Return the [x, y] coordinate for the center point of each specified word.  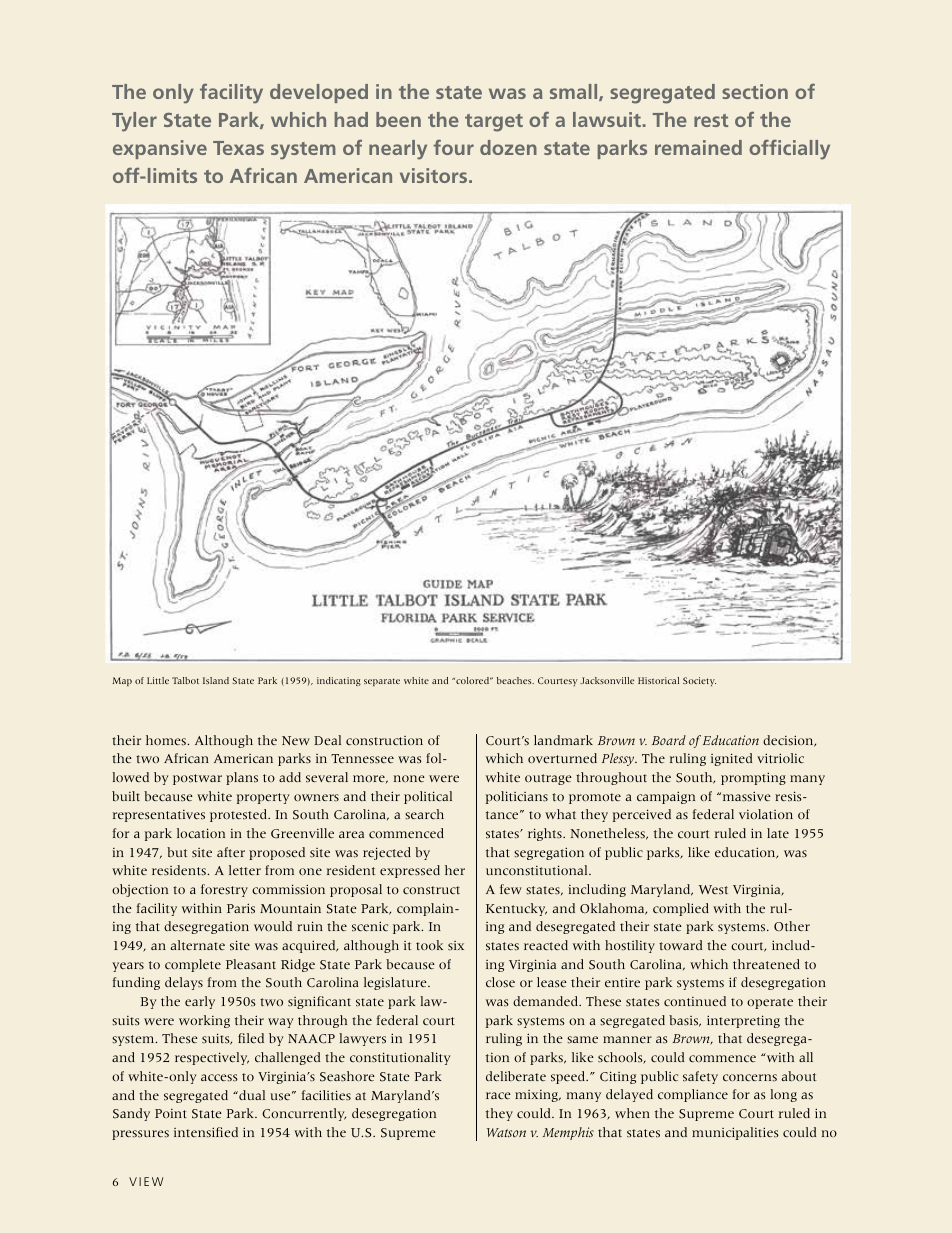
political [428, 797]
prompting [753, 778]
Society [699, 681]
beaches [515, 680]
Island [216, 680]
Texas [238, 148]
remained [698, 147]
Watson [506, 1133]
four [454, 147]
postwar [197, 779]
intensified [206, 1132]
